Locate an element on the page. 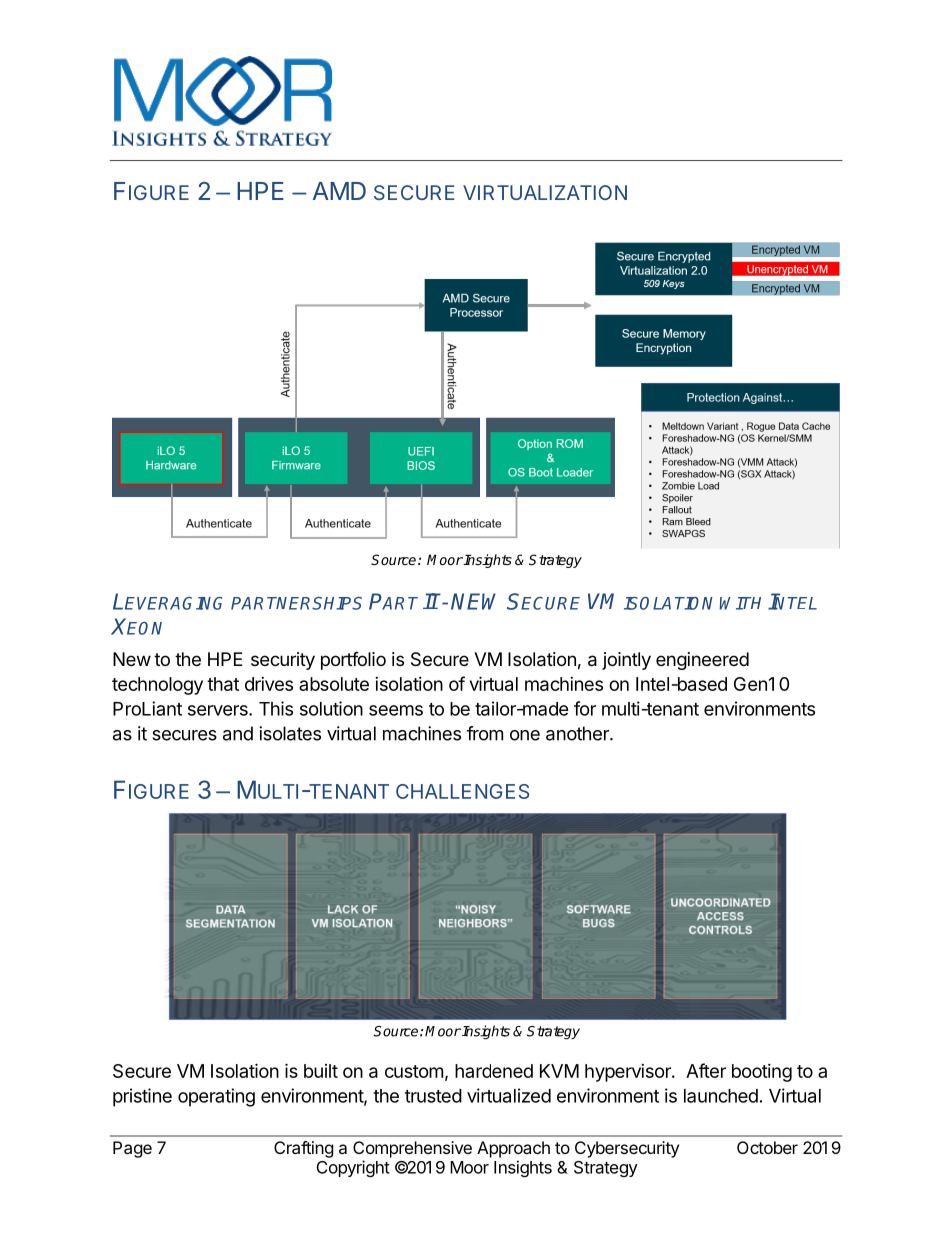 The width and height of the document is (952, 1233). custom is located at coordinates (414, 1071).
